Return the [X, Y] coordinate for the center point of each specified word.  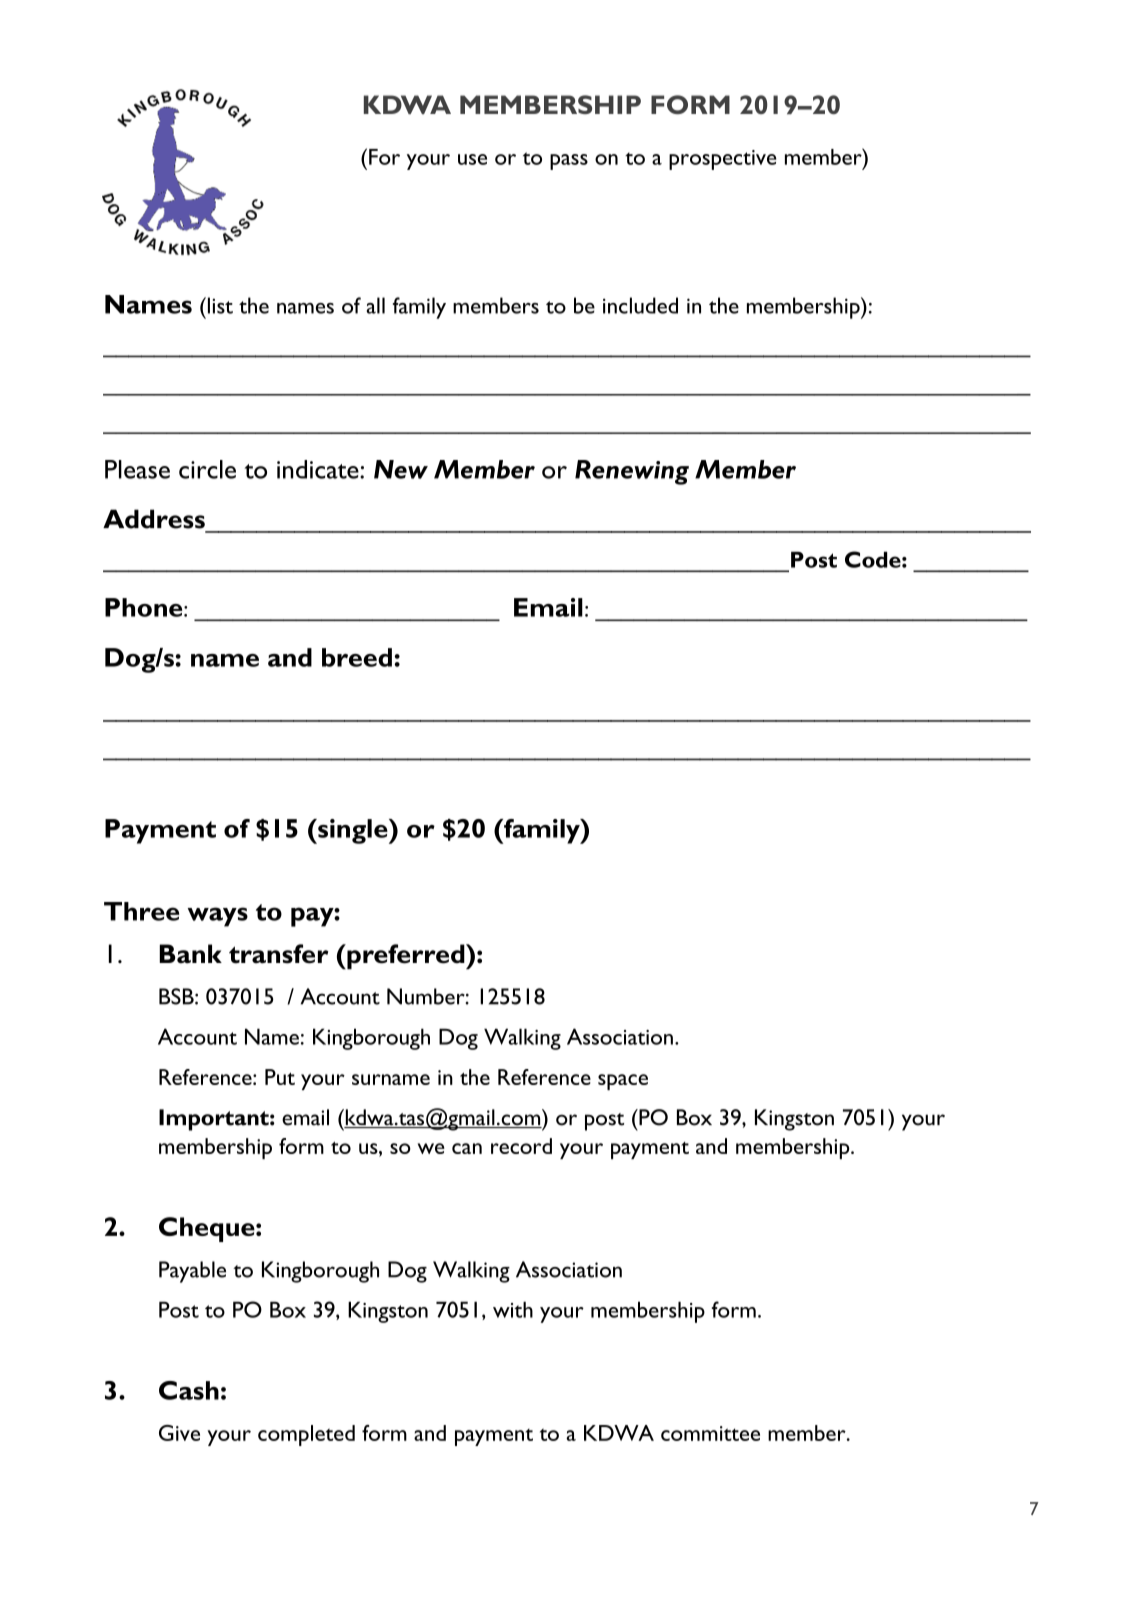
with [513, 1309]
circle [207, 469]
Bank [190, 954]
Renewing [632, 472]
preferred [406, 957]
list [219, 305]
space [623, 1082]
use [472, 159]
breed [357, 657]
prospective [723, 160]
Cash [189, 1390]
